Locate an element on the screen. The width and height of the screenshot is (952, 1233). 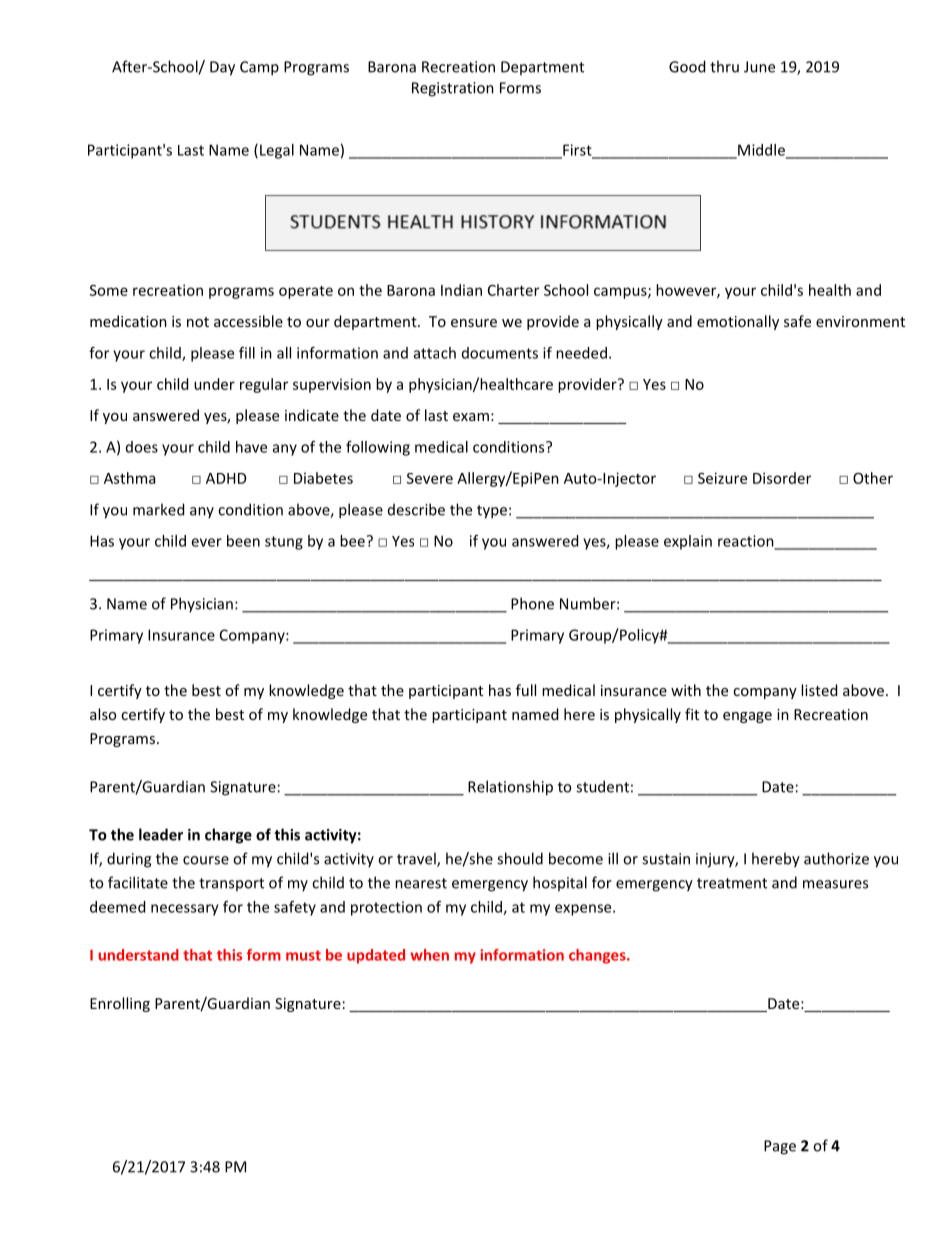
Day is located at coordinates (222, 68).
